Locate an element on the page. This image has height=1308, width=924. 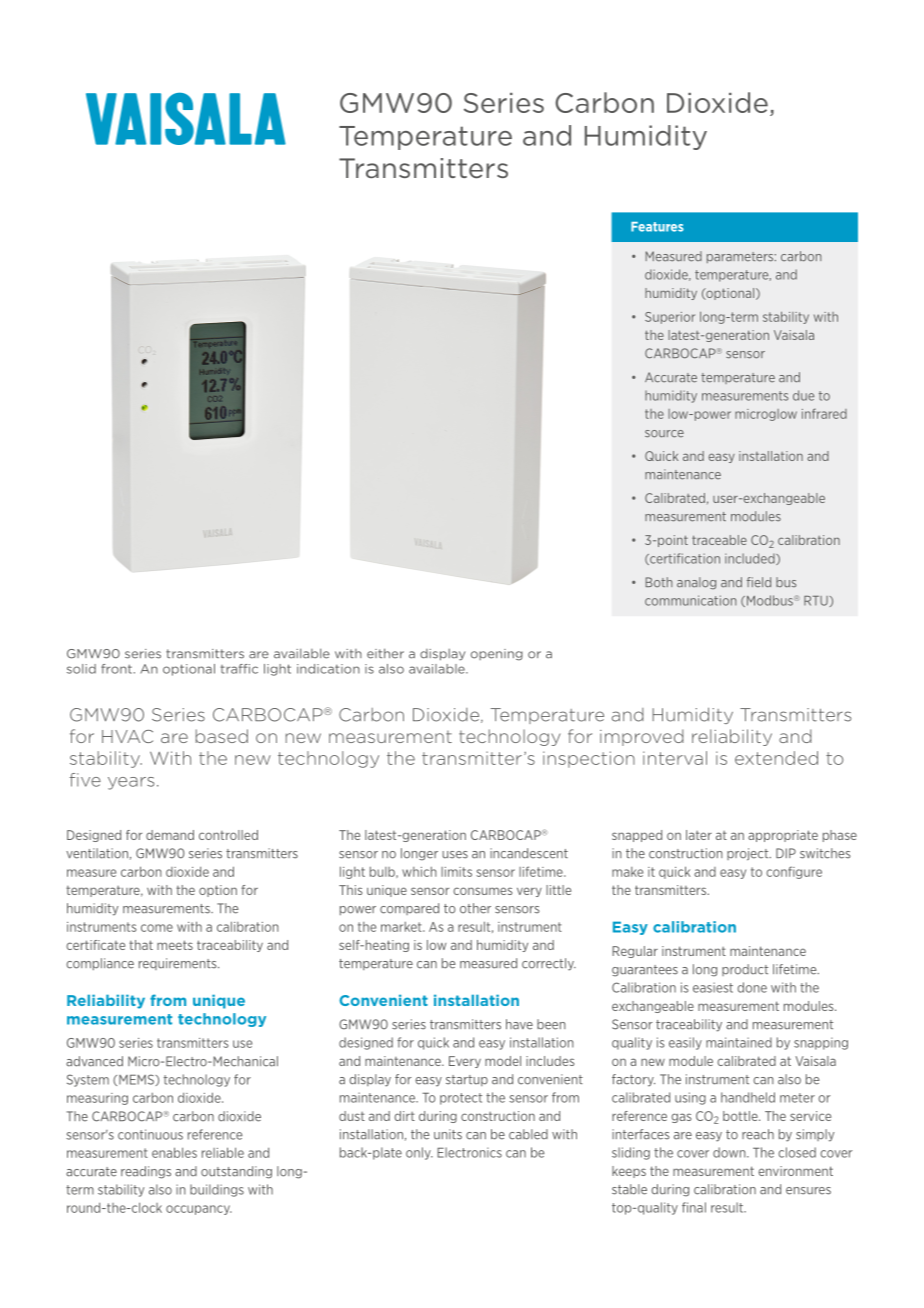
opening is located at coordinates (497, 655).
